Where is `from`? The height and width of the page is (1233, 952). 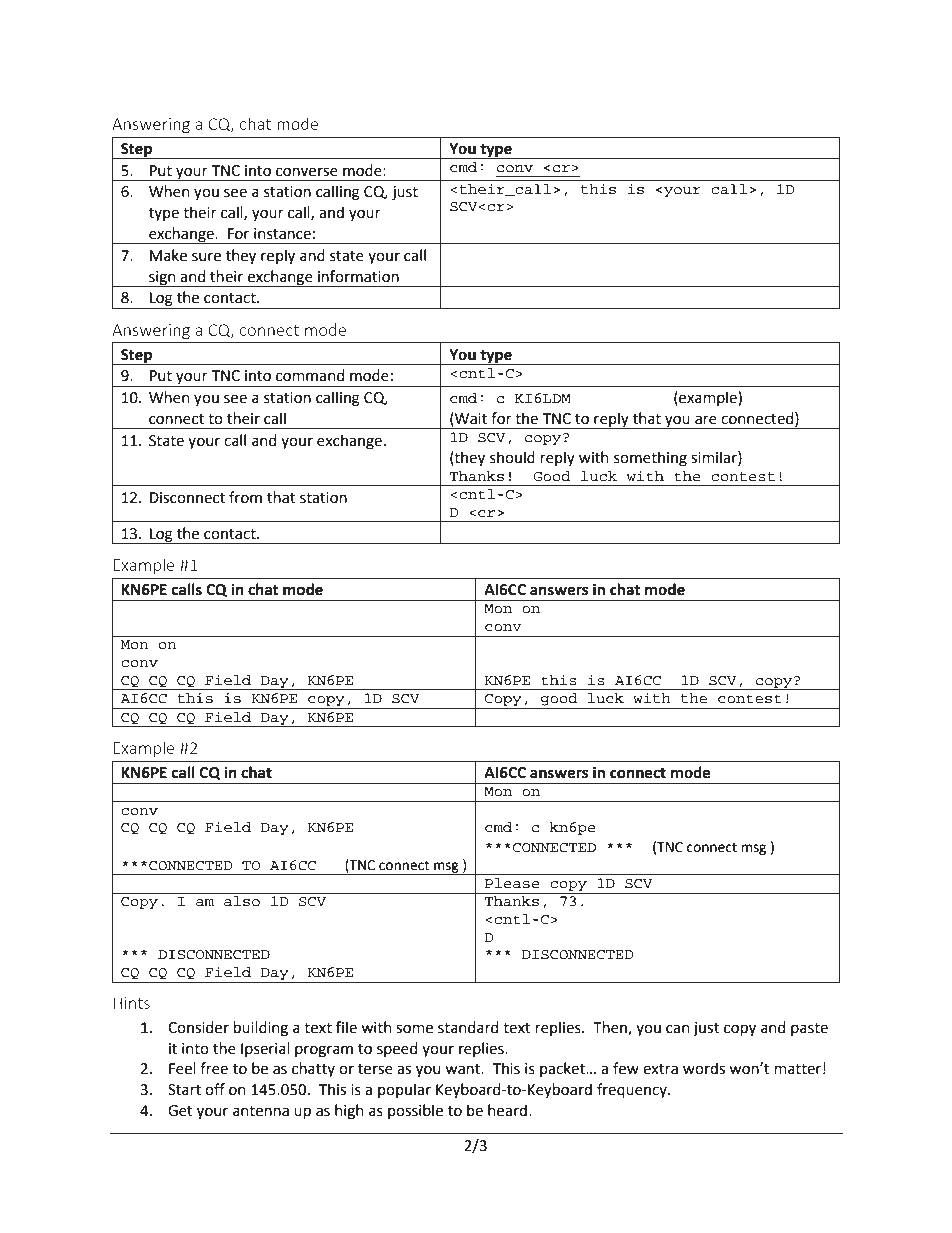 from is located at coordinates (245, 497).
